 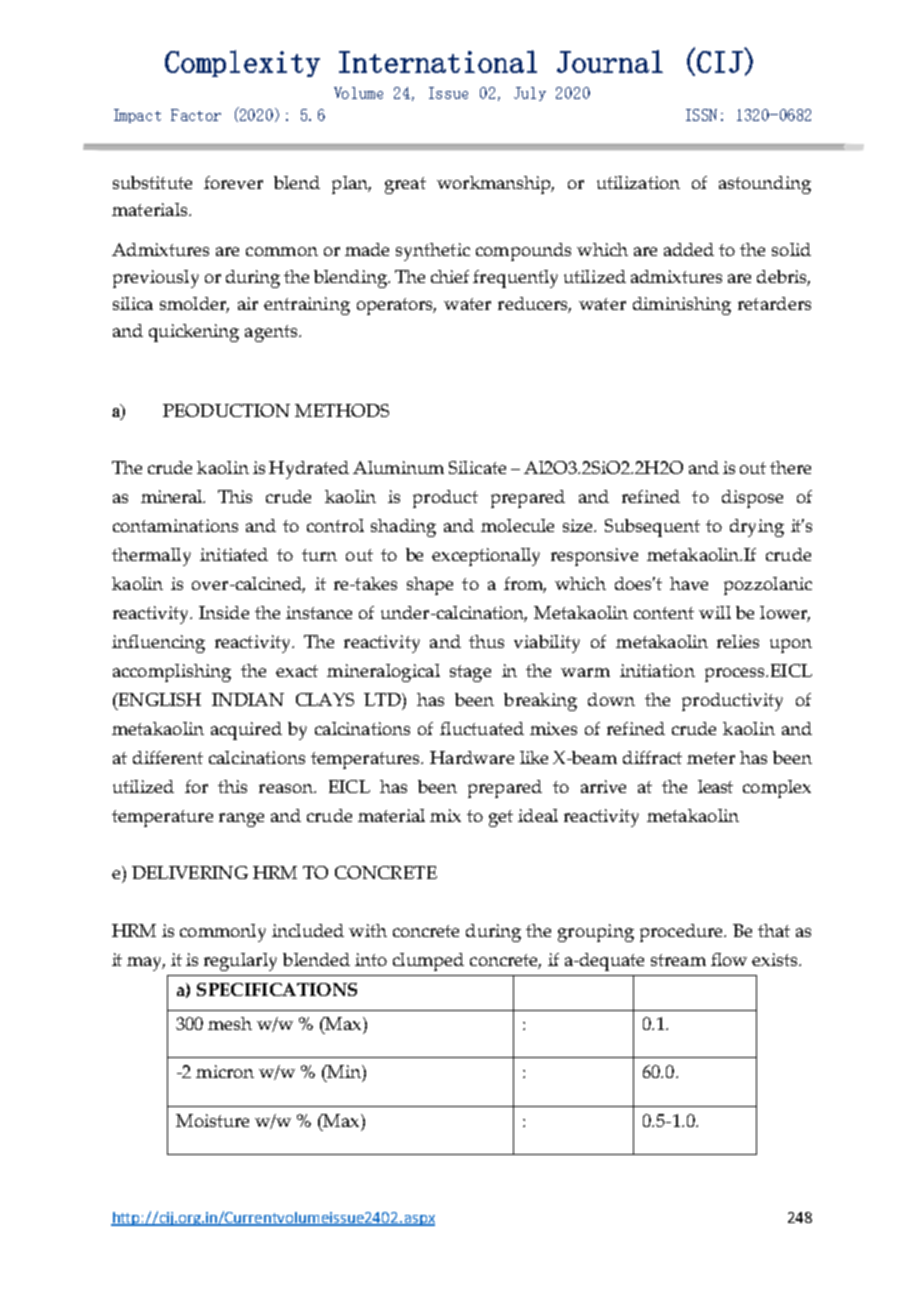 I want to click on least, so click(x=715, y=786).
